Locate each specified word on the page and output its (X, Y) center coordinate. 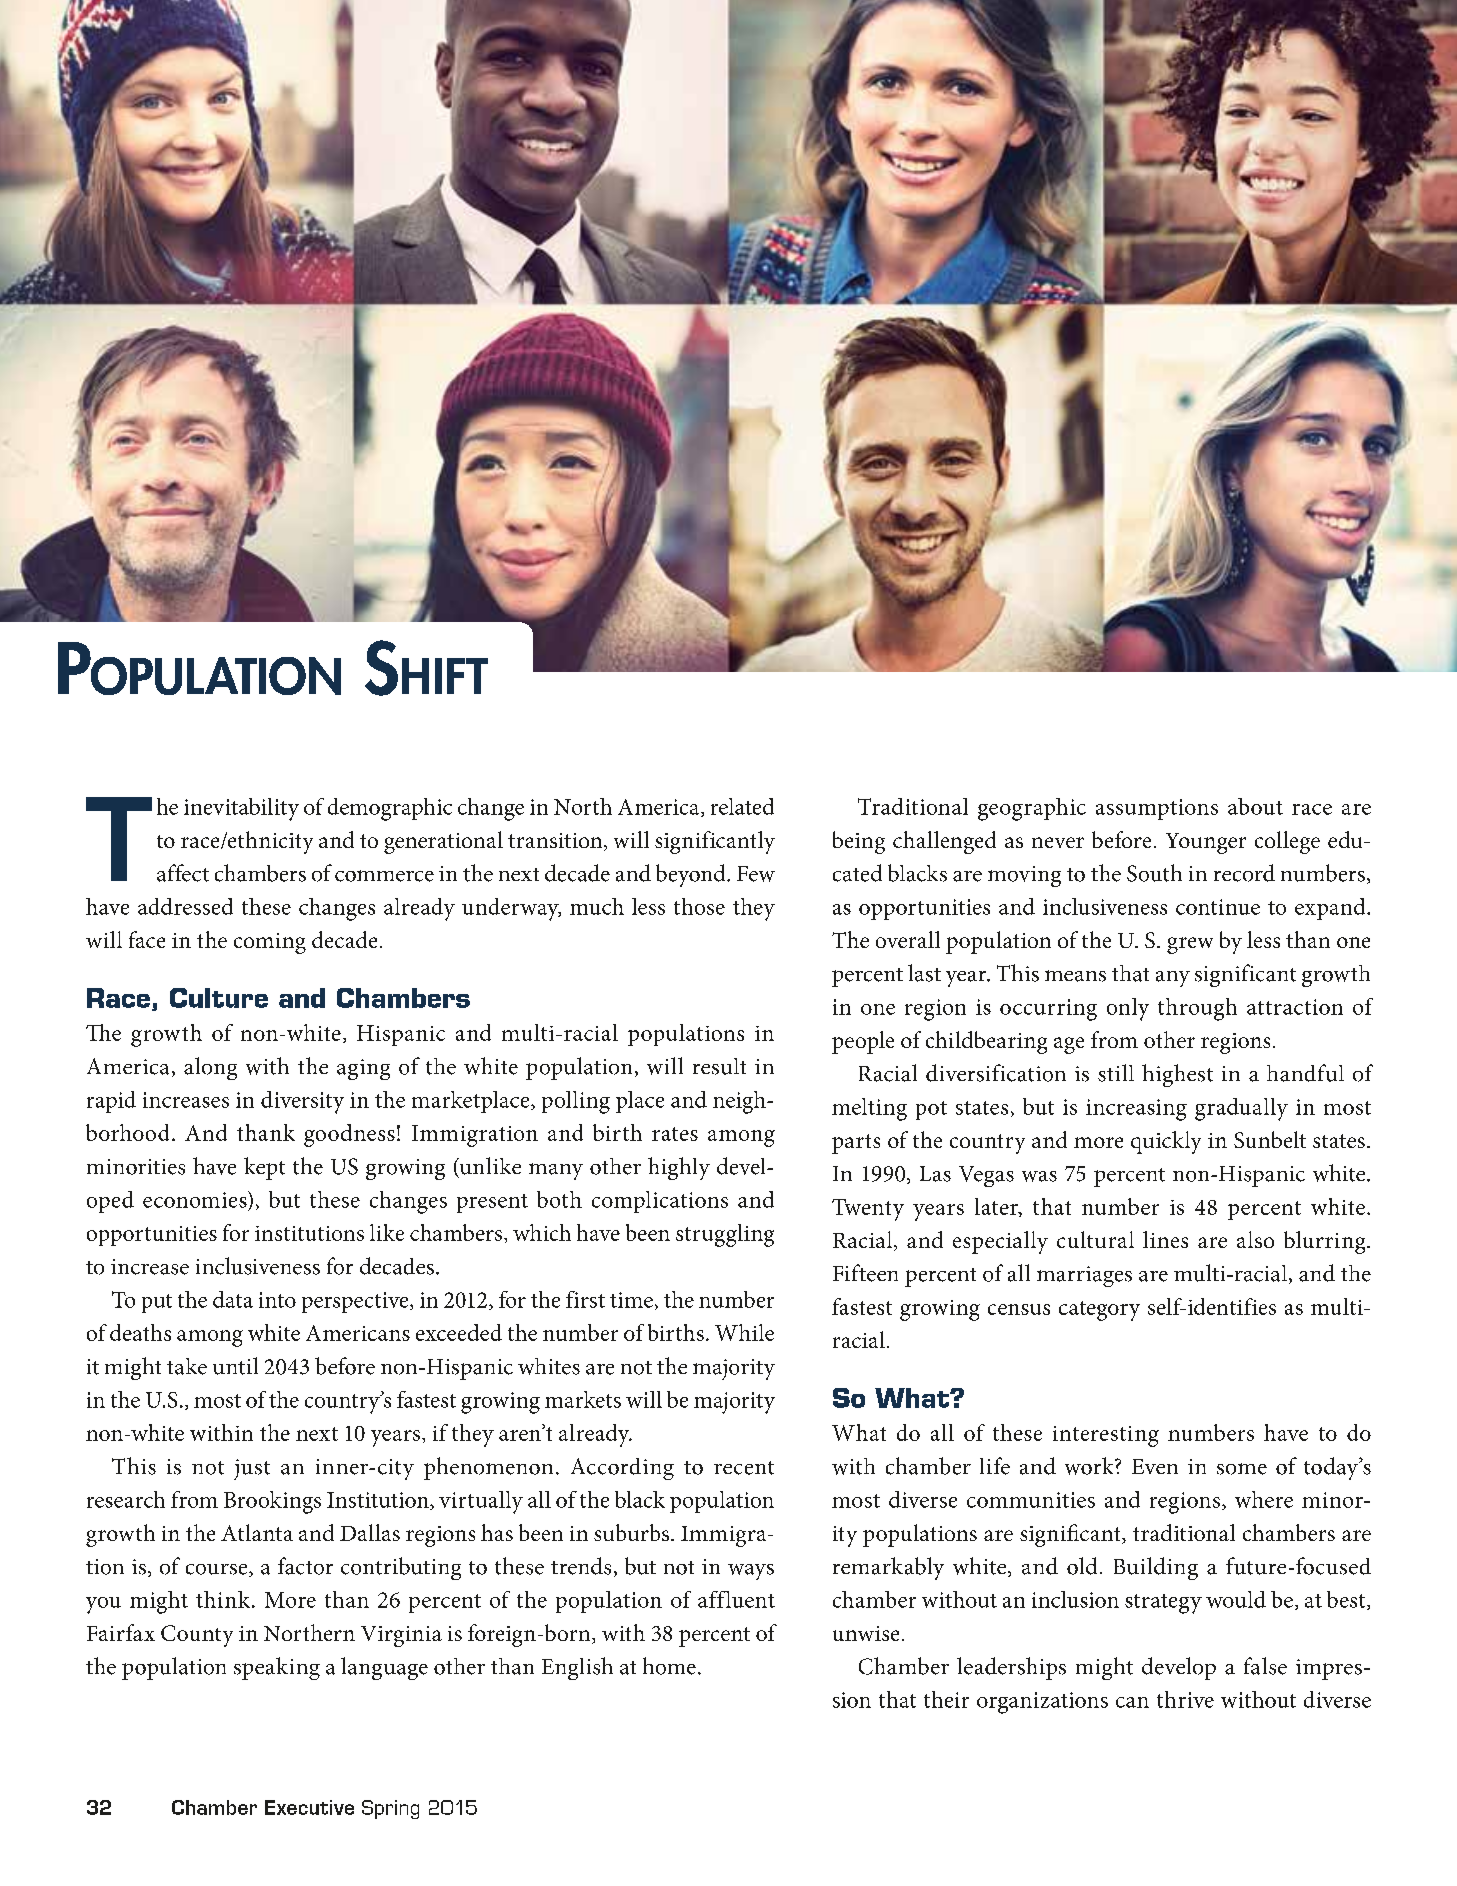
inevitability (241, 809)
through (1197, 1009)
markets (583, 1399)
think (224, 1599)
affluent (736, 1599)
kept (264, 1168)
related (742, 806)
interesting (1106, 1436)
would (1236, 1599)
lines (1165, 1239)
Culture (219, 998)
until (235, 1366)
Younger (1206, 843)
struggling (725, 1235)
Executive (309, 1807)
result (719, 1066)
